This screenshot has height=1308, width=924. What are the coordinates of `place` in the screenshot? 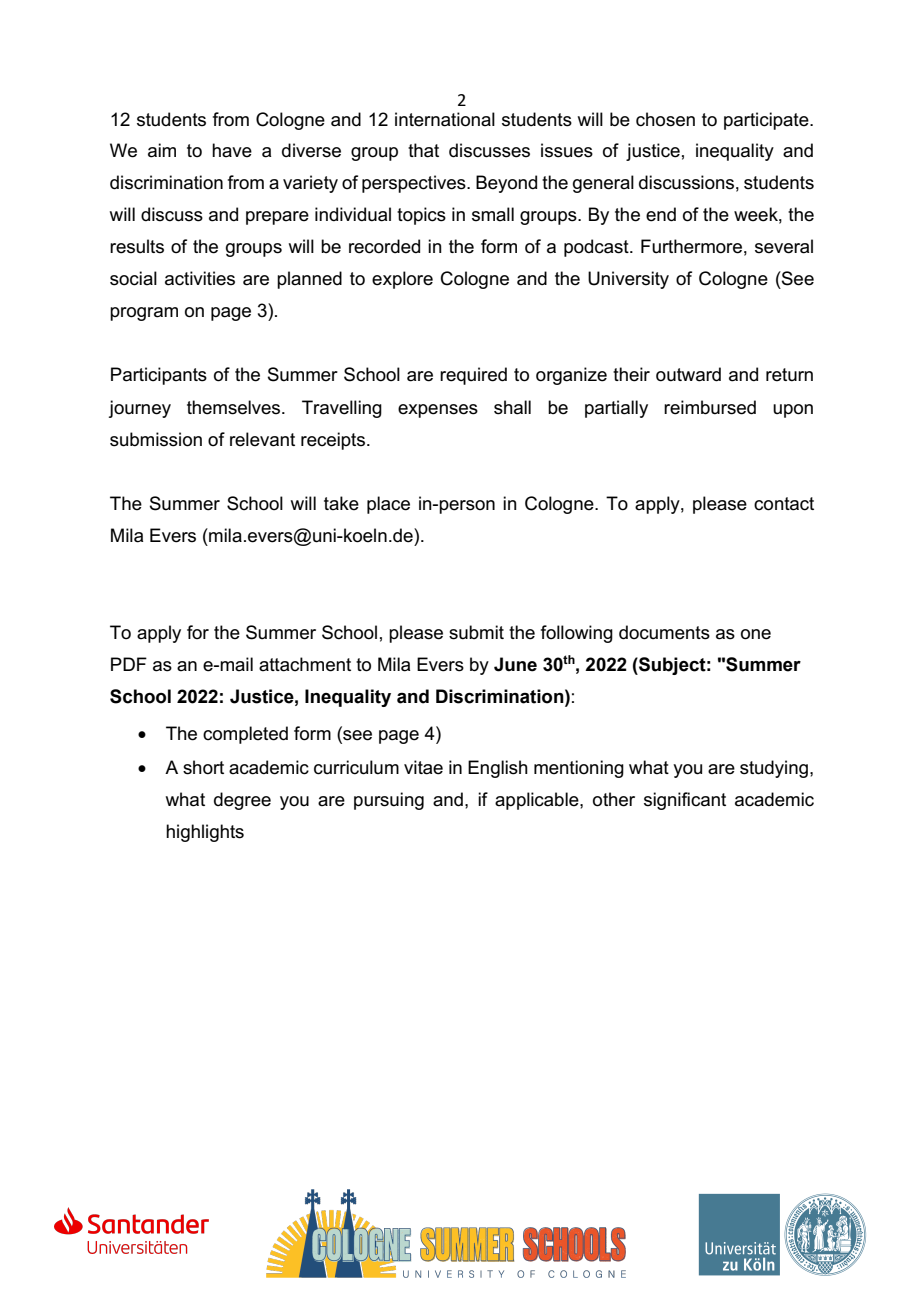 It's located at (388, 505).
